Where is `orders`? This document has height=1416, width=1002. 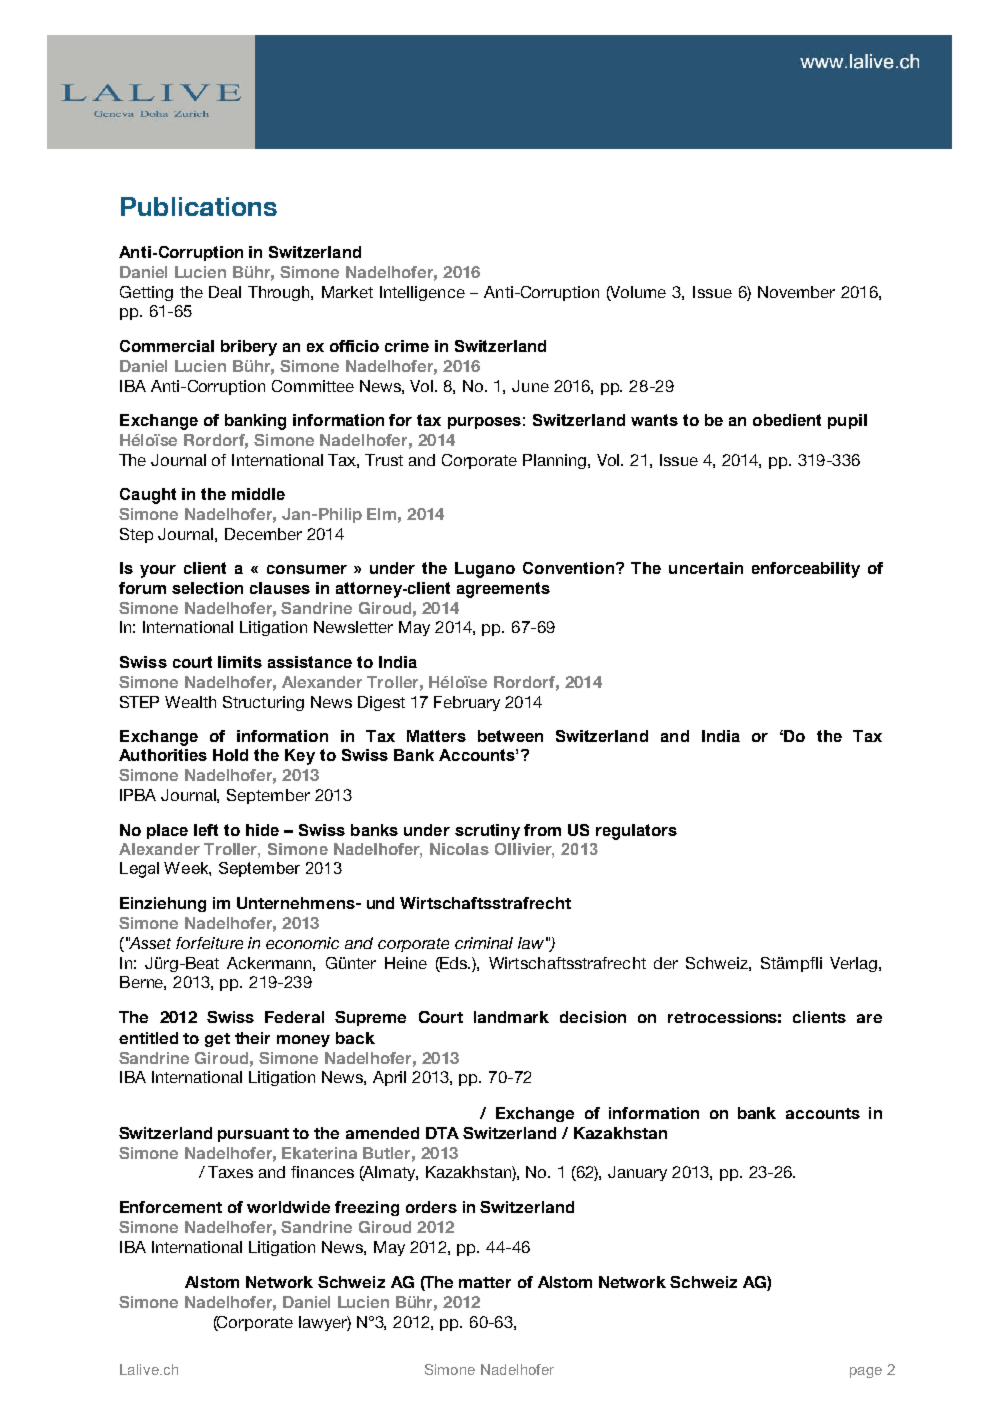 orders is located at coordinates (431, 1207).
